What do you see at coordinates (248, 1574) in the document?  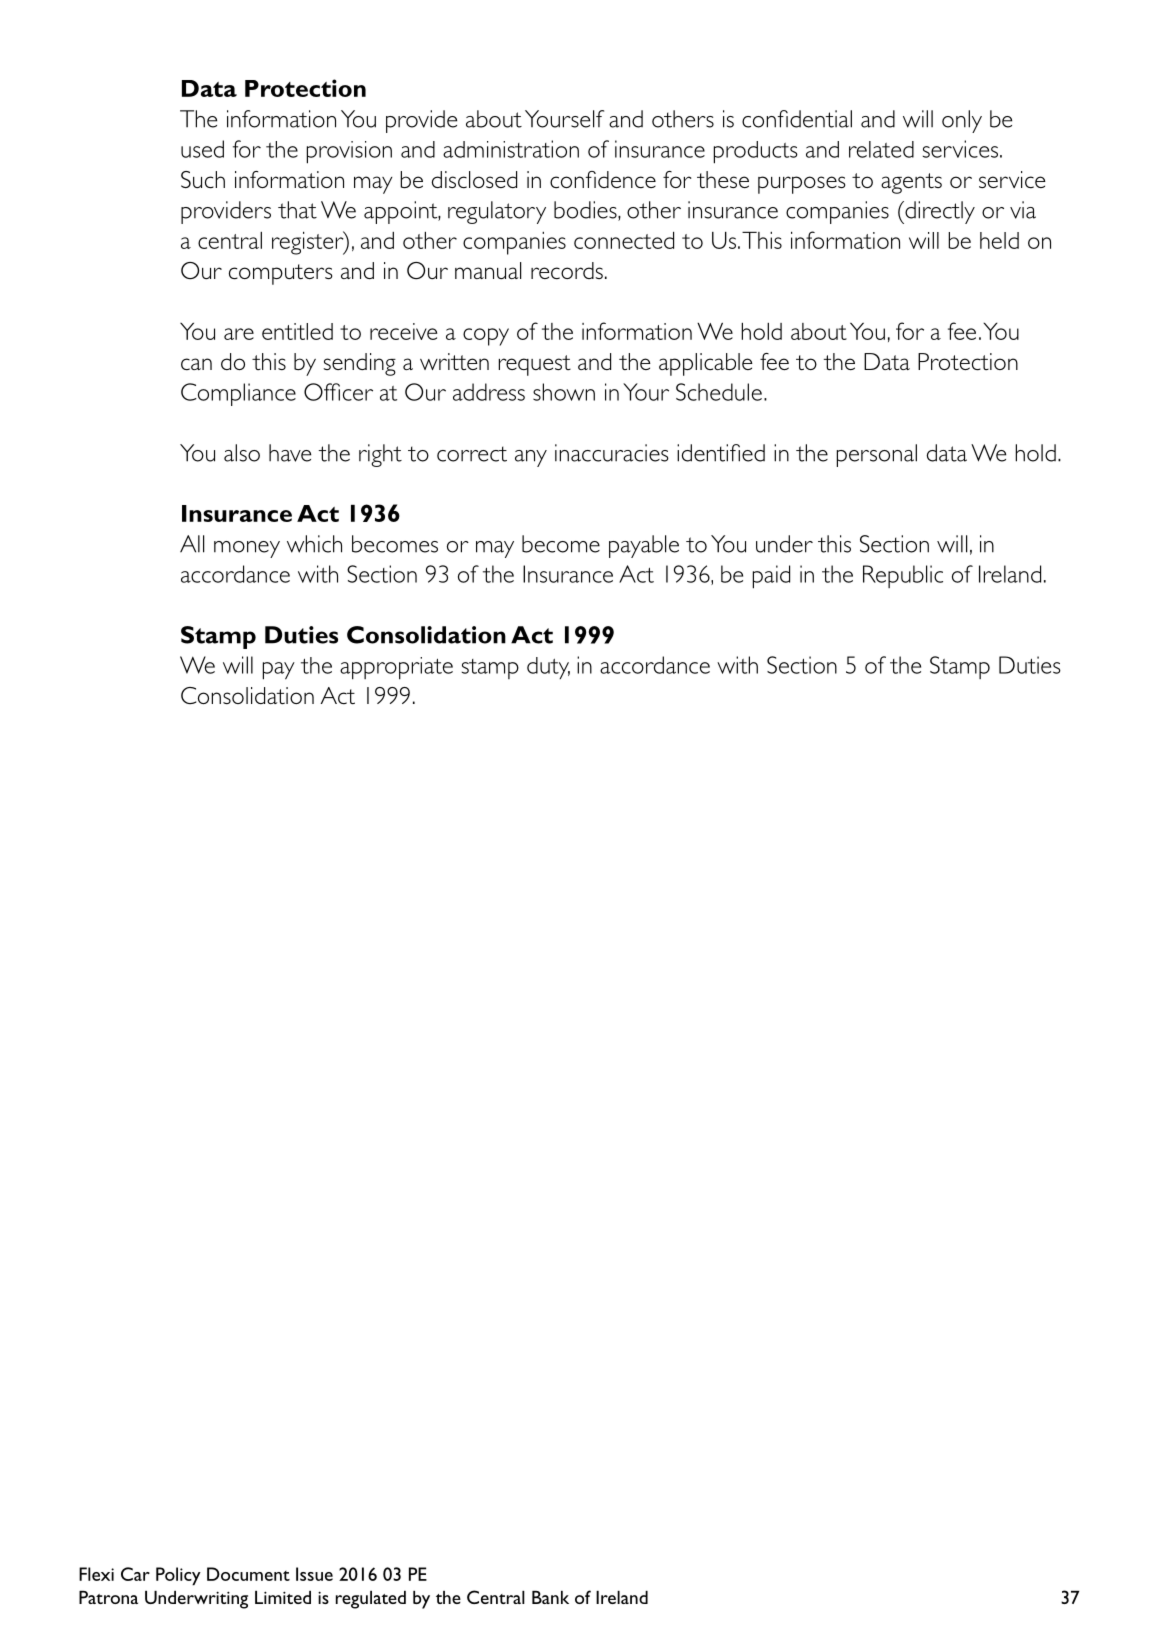 I see `Document` at bounding box center [248, 1574].
